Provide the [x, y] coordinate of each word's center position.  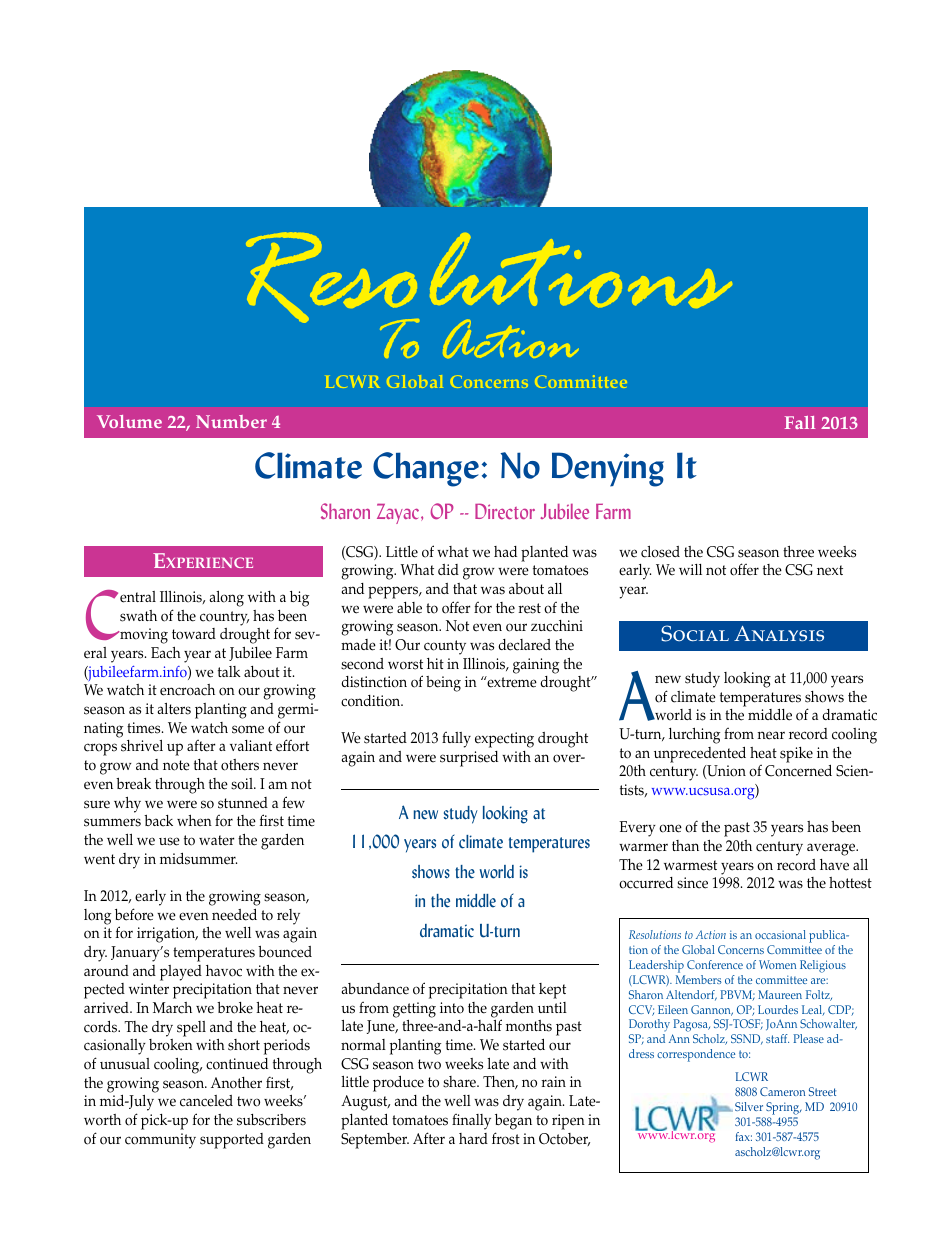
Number [231, 421]
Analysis [779, 634]
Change [426, 469]
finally [471, 1121]
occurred [646, 883]
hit [435, 663]
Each [166, 653]
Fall [800, 422]
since [692, 883]
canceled [206, 1101]
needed [234, 915]
